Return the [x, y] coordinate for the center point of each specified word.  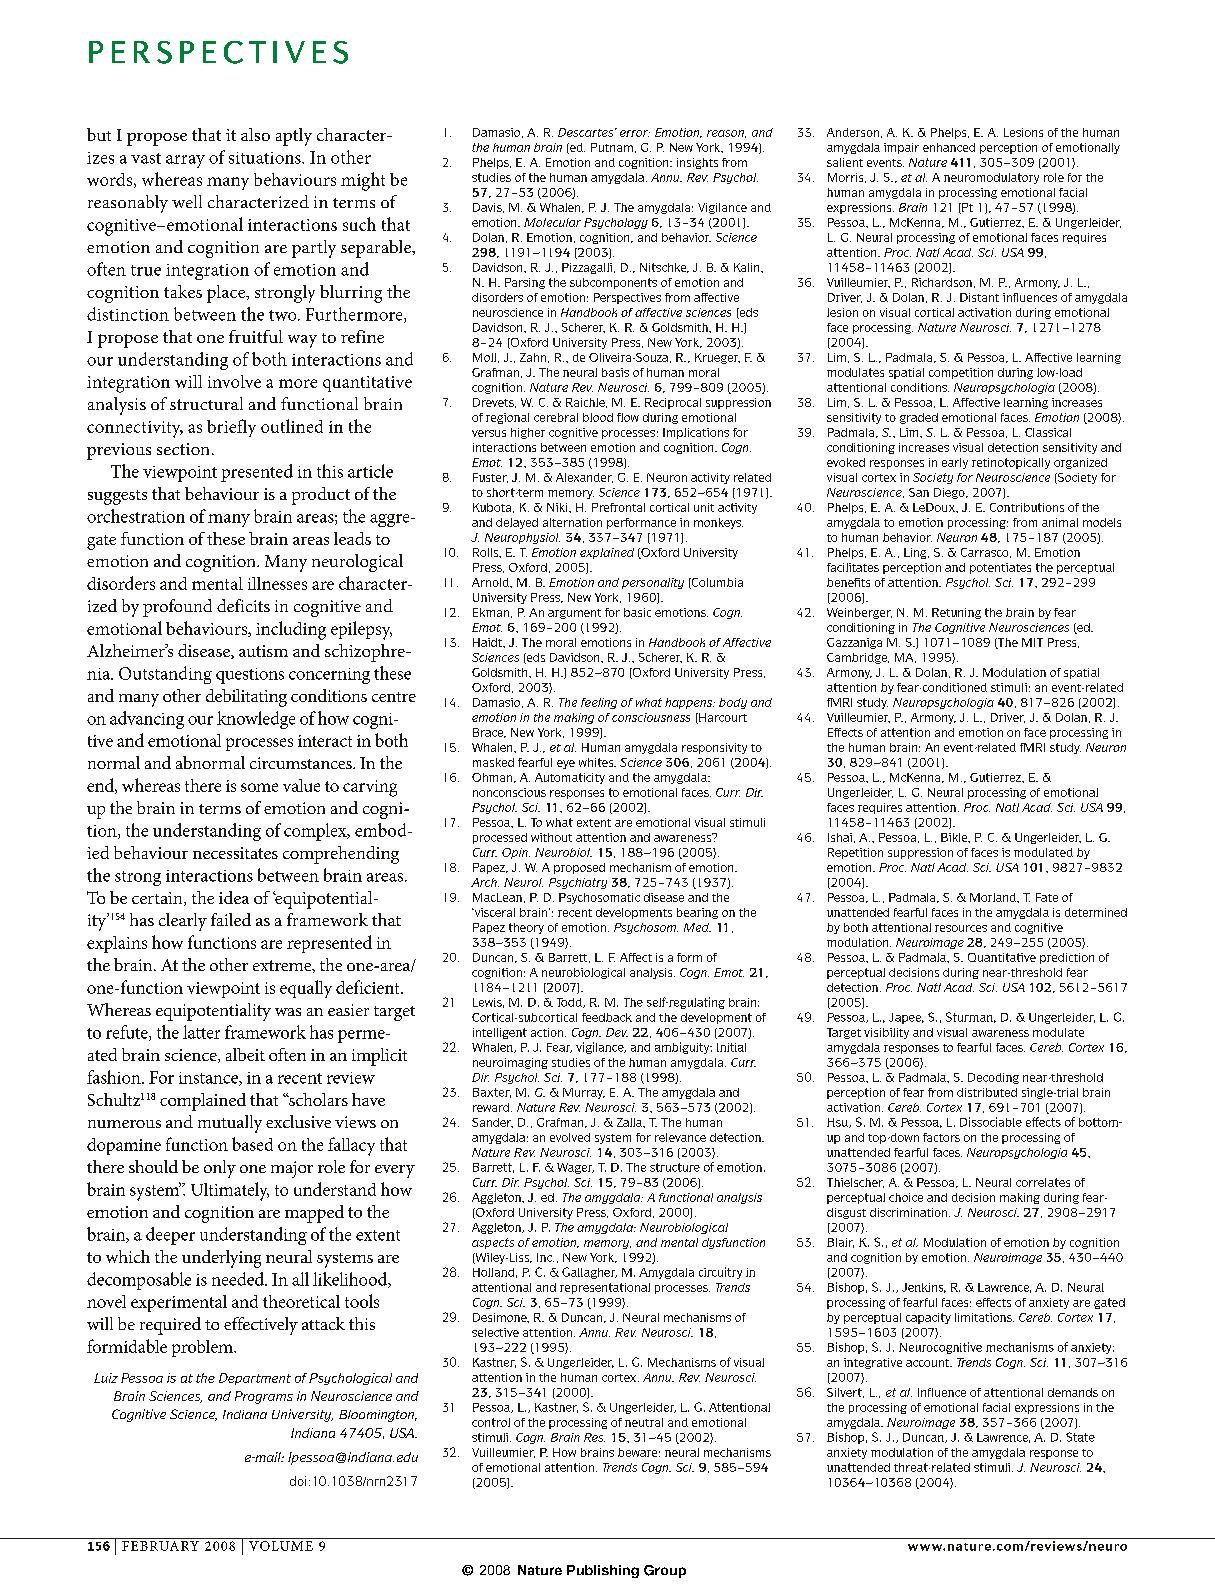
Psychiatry [578, 883]
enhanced [949, 147]
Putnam [612, 147]
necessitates [235, 853]
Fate [1047, 897]
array [185, 161]
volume [281, 1546]
